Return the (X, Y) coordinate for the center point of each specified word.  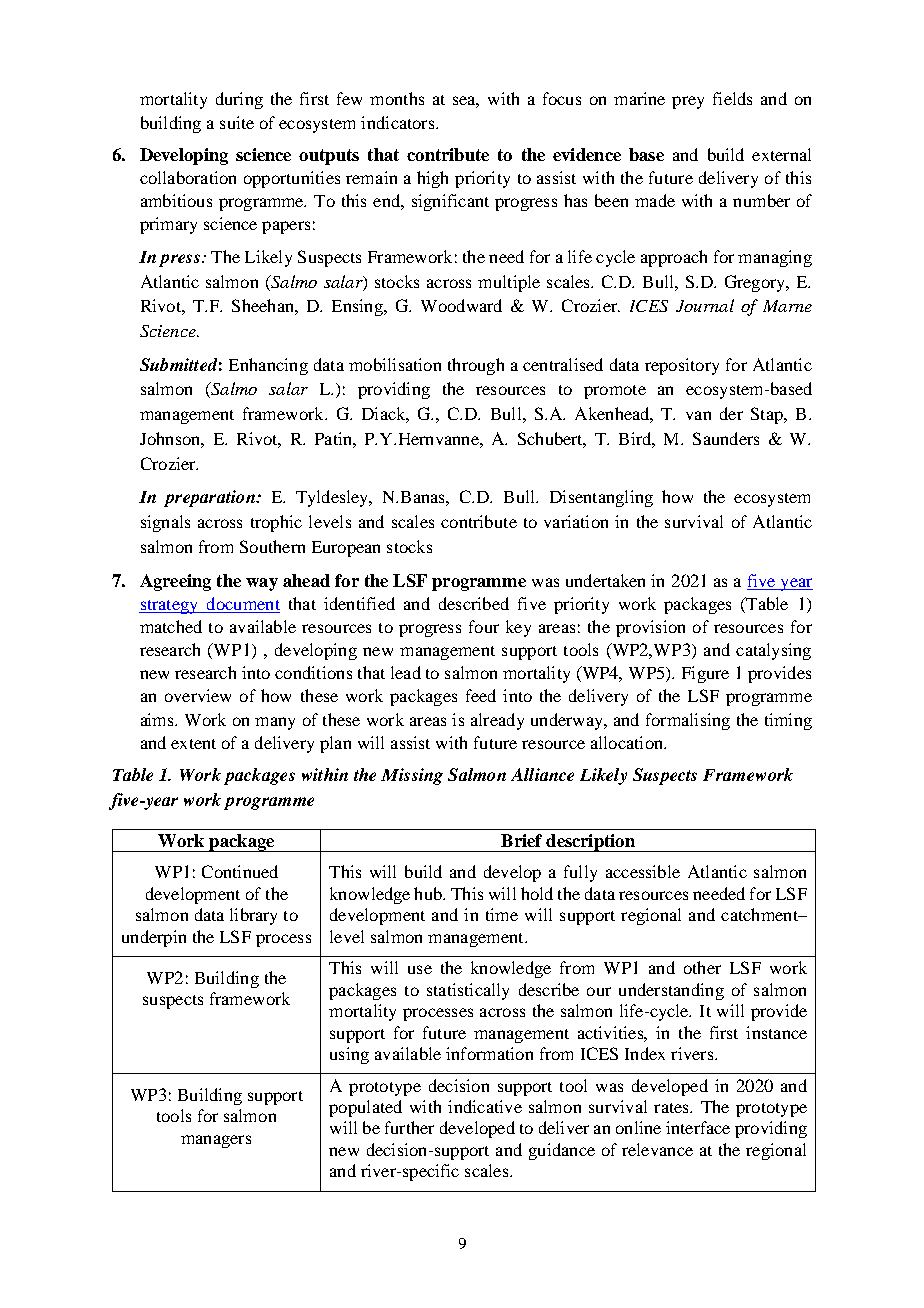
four (484, 626)
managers (216, 1141)
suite (237, 122)
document (242, 605)
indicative (485, 1106)
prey (688, 102)
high (432, 179)
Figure (705, 674)
